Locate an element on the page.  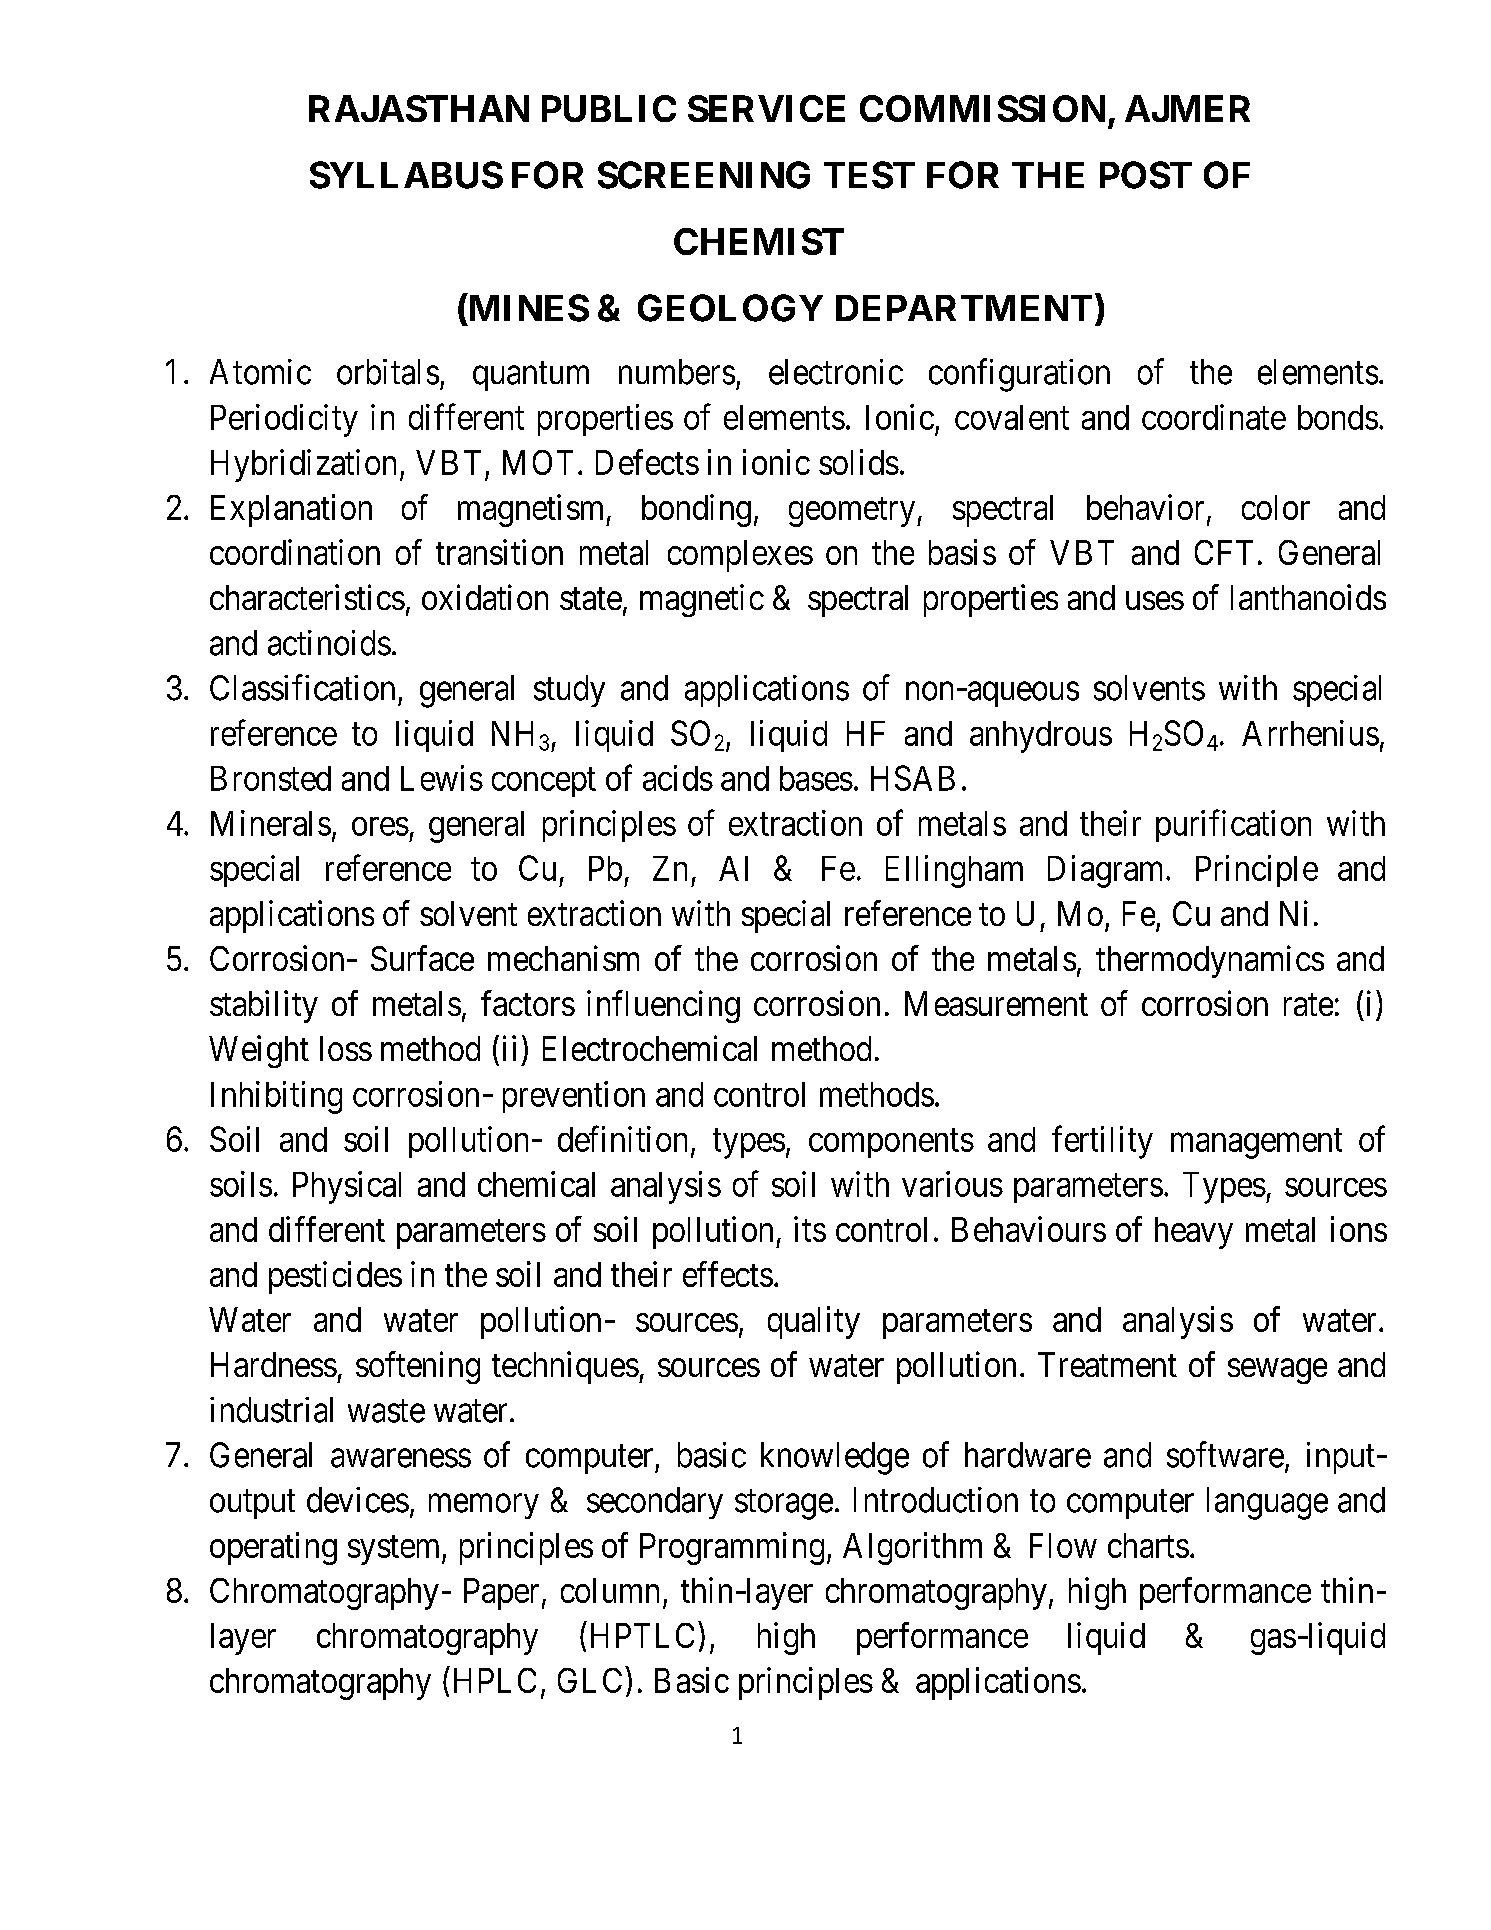
Physical is located at coordinates (347, 1187).
